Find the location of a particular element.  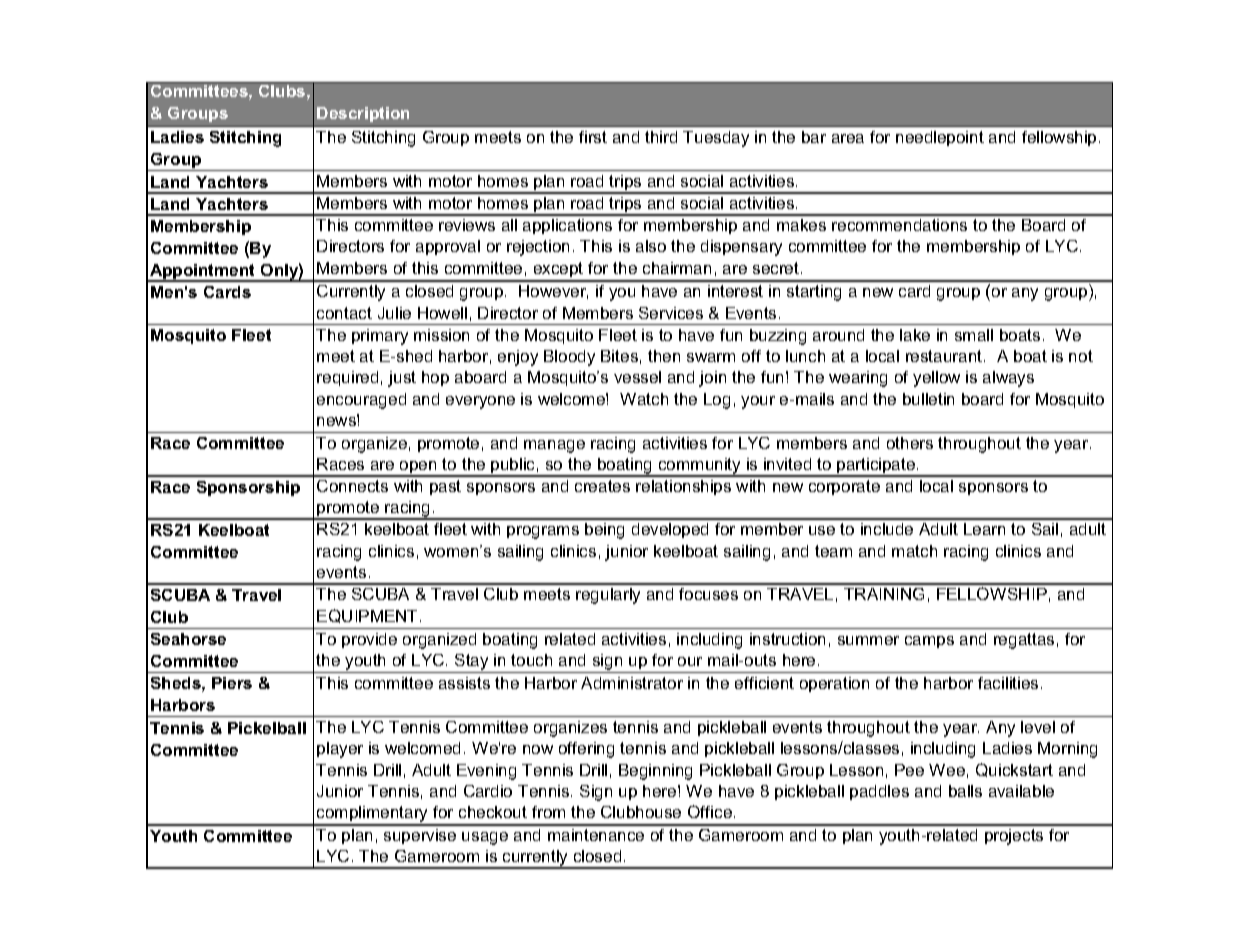

Description is located at coordinates (363, 114).
